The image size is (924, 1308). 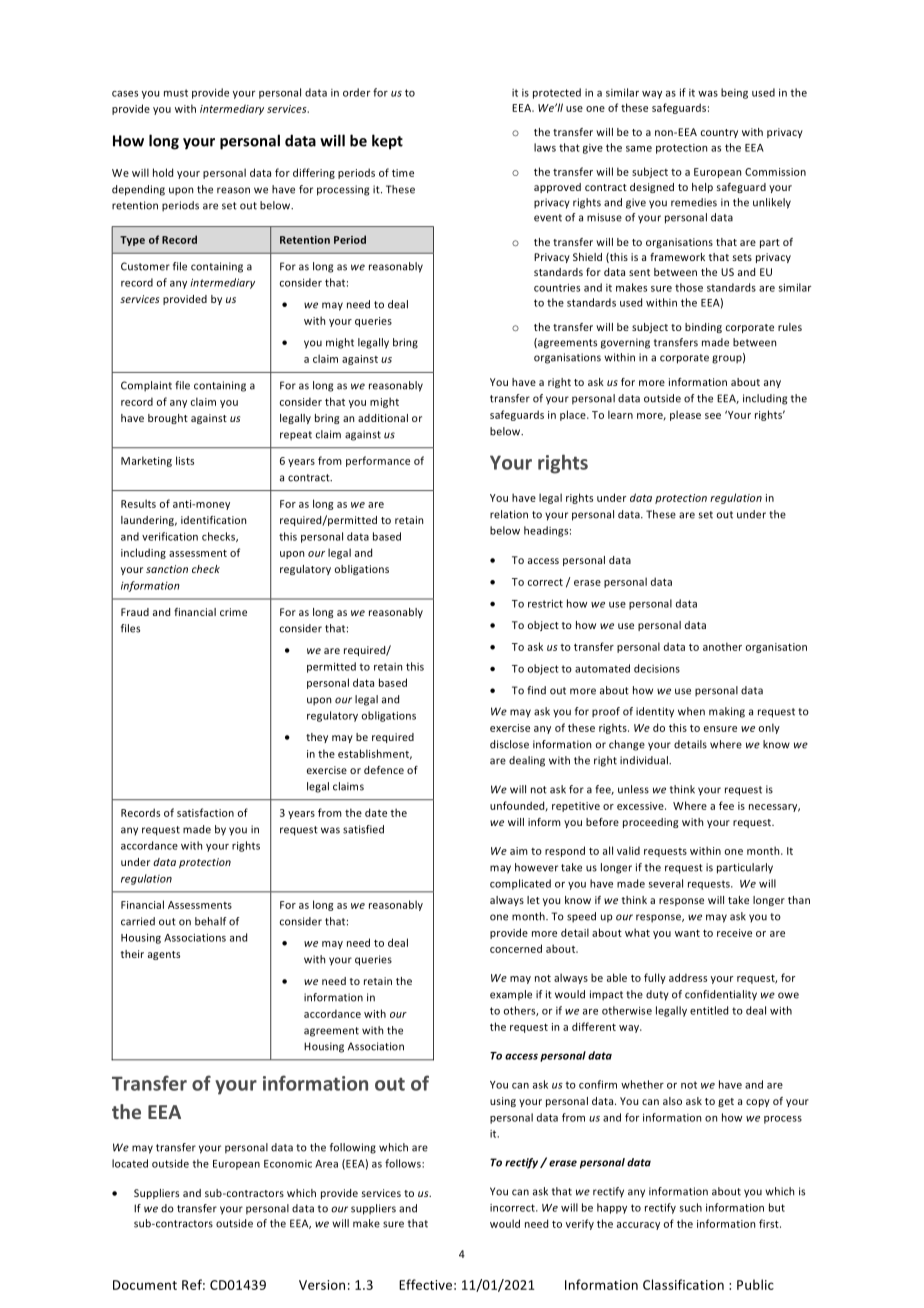 What do you see at coordinates (683, 1284) in the image?
I see `Classification` at bounding box center [683, 1284].
